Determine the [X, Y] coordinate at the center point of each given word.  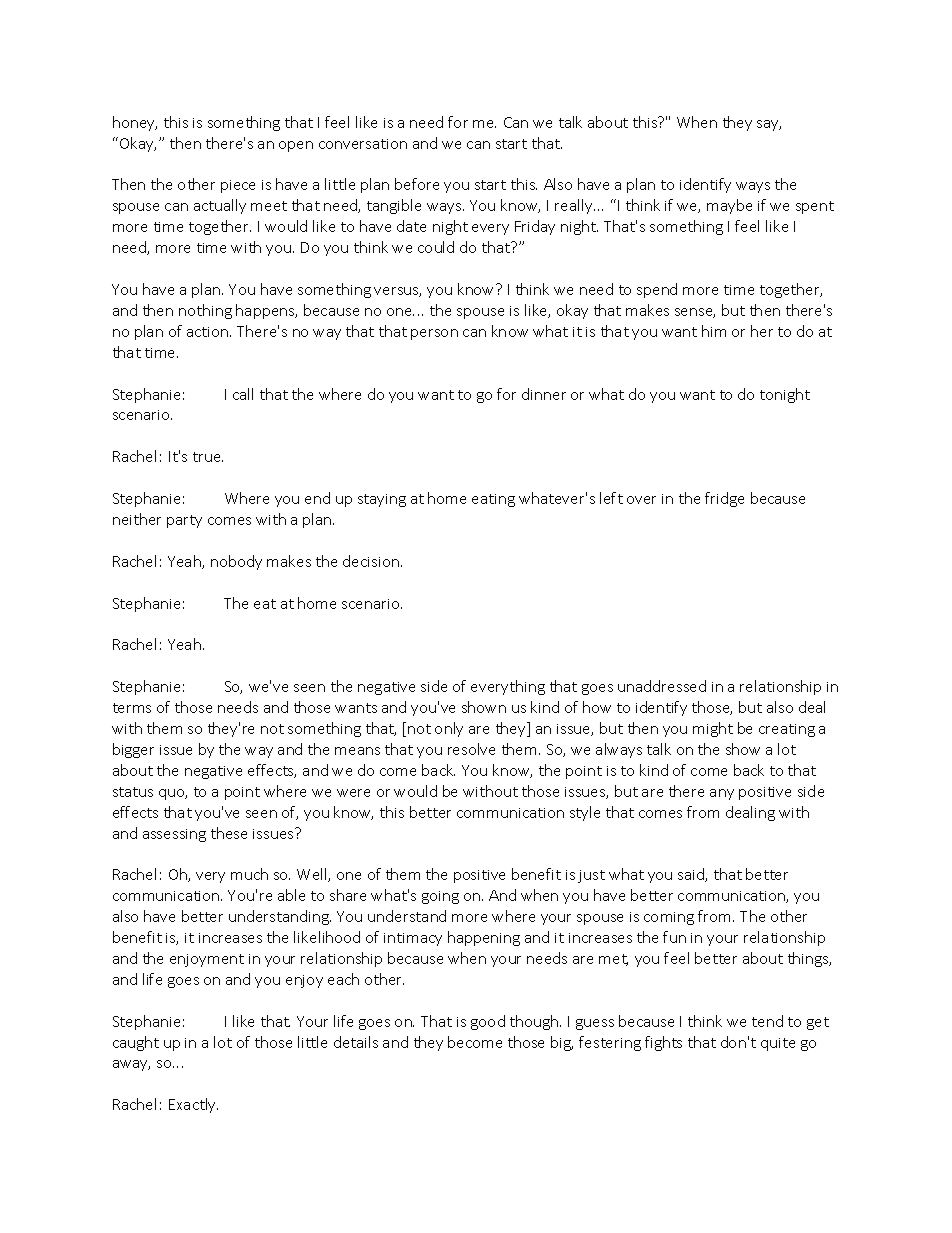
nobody [236, 562]
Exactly [193, 1105]
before [417, 184]
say [769, 125]
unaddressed [662, 686]
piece [238, 186]
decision [371, 561]
